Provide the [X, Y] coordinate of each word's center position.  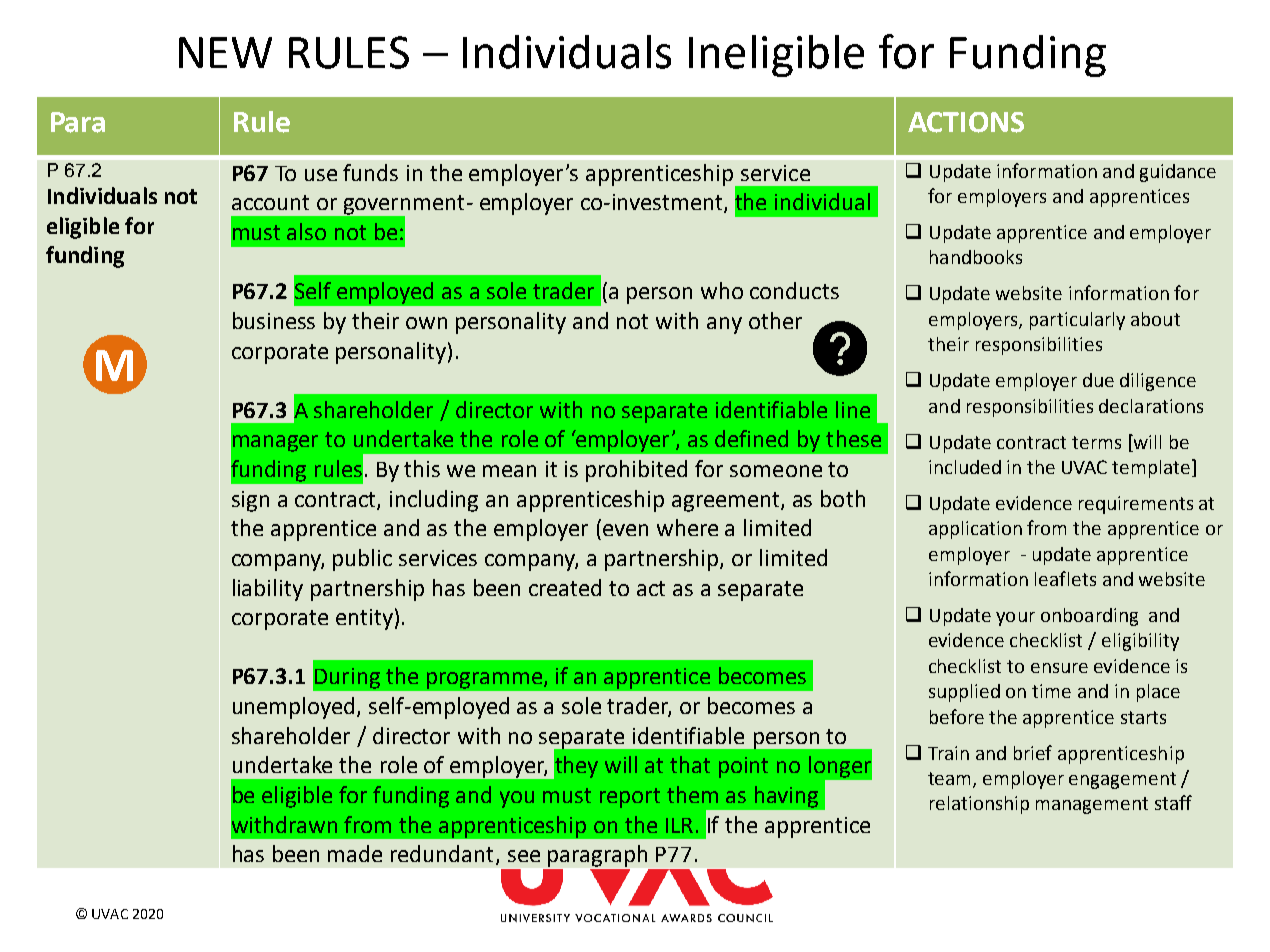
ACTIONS [966, 122]
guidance [1178, 173]
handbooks [976, 257]
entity [364, 619]
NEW [225, 52]
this [422, 468]
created [565, 587]
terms [1096, 442]
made [355, 853]
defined [751, 438]
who [722, 290]
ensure [1059, 668]
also [306, 231]
